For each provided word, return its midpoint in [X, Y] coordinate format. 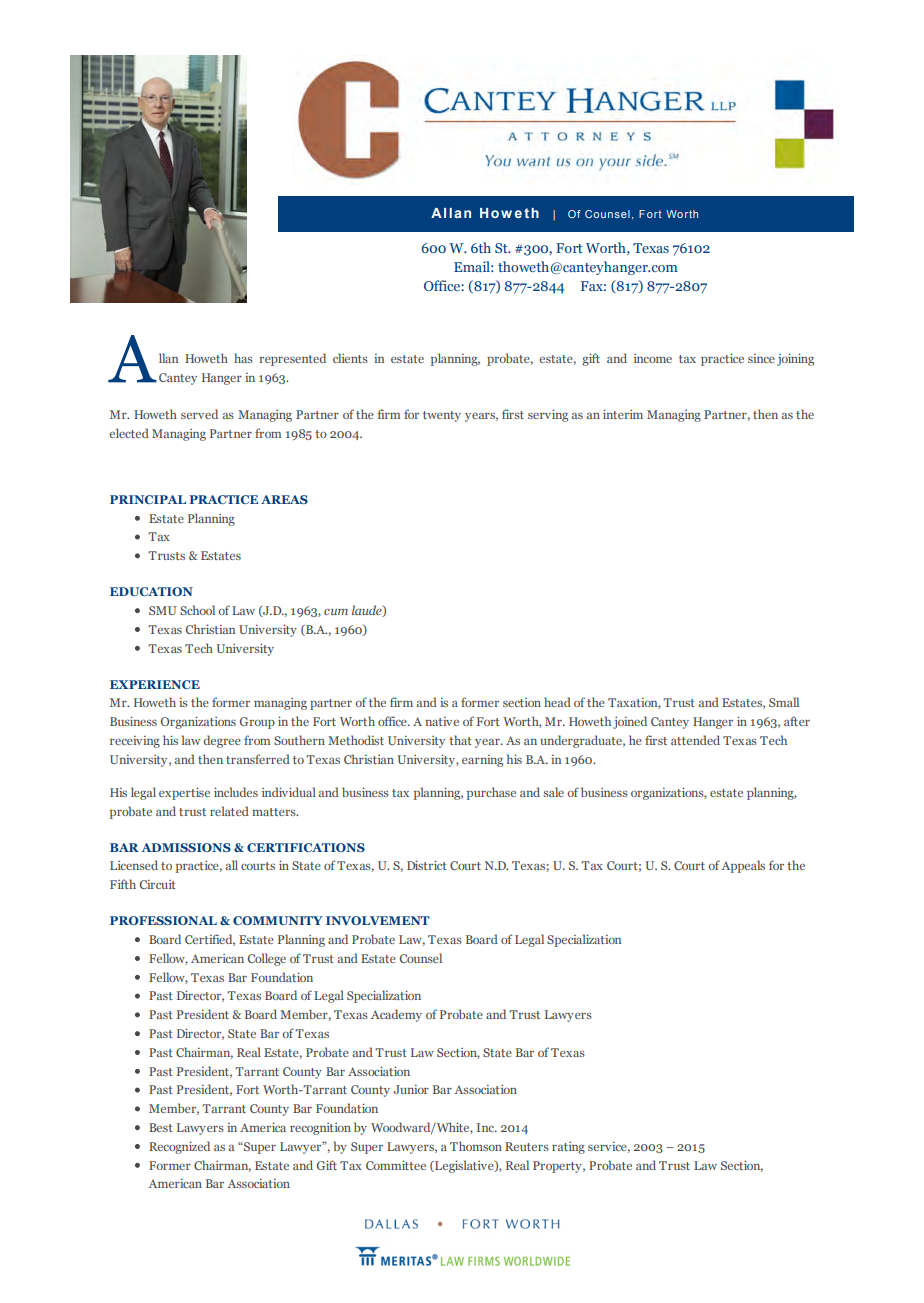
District [427, 865]
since [761, 358]
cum [336, 612]
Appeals [743, 866]
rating [568, 1148]
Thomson [476, 1146]
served [199, 414]
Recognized [179, 1147]
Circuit [158, 884]
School [197, 610]
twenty [442, 416]
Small [784, 702]
